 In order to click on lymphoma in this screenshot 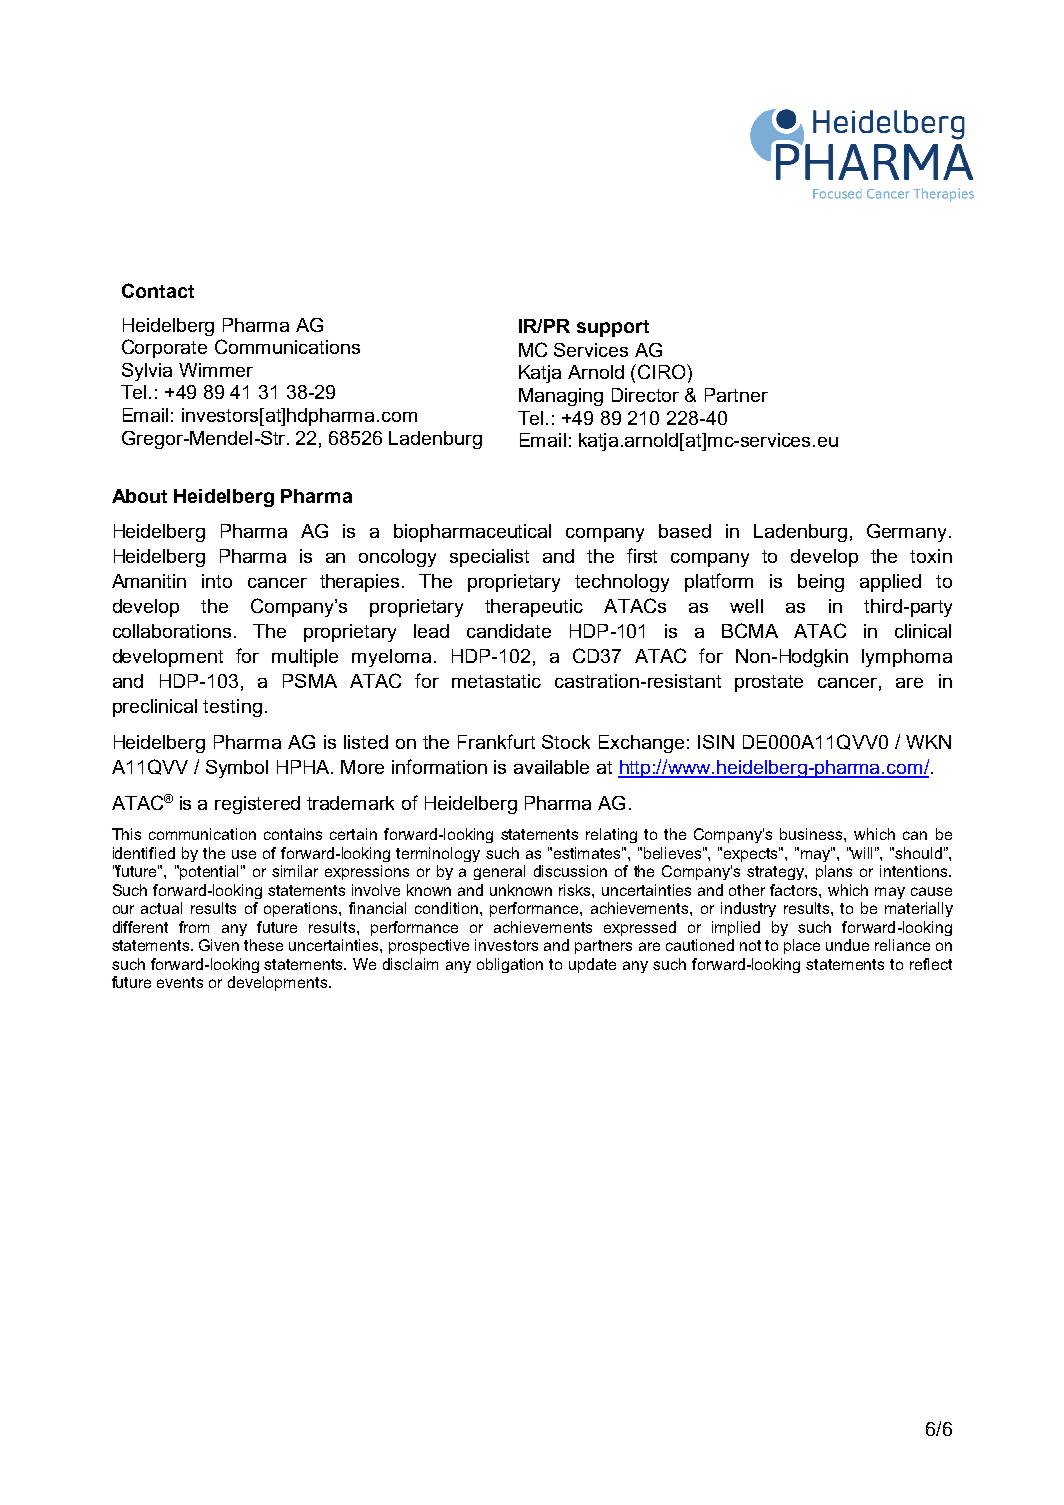, I will do `click(907, 658)`.
